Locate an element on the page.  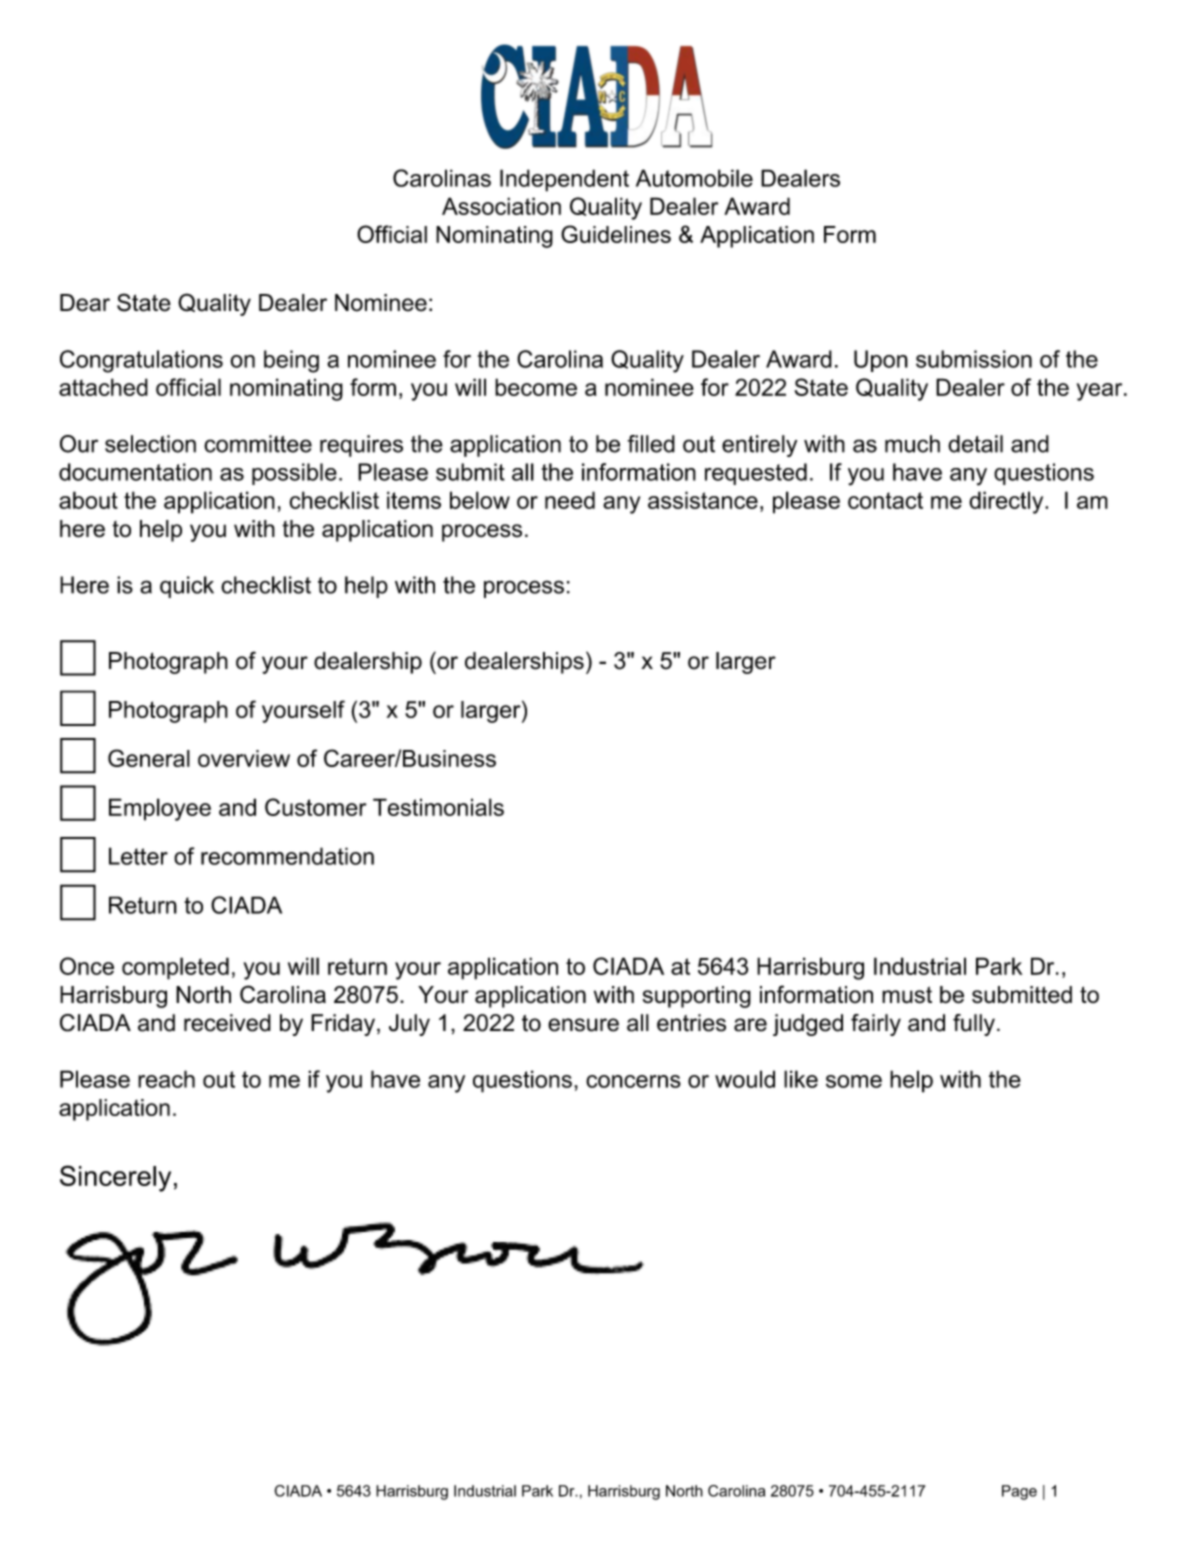
overview is located at coordinates (244, 758).
